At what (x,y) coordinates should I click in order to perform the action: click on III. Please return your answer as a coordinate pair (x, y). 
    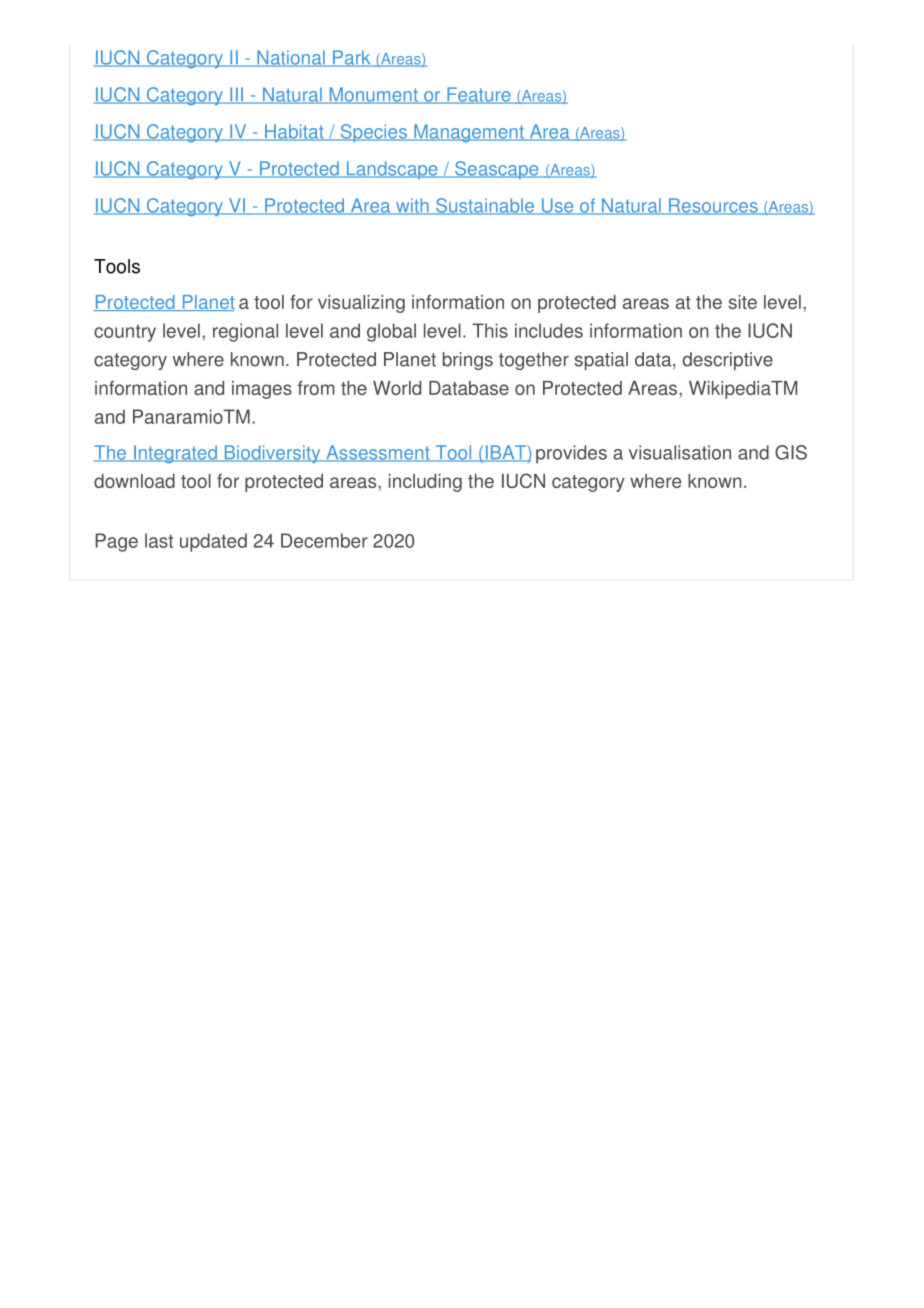
    Looking at the image, I should click on (236, 95).
